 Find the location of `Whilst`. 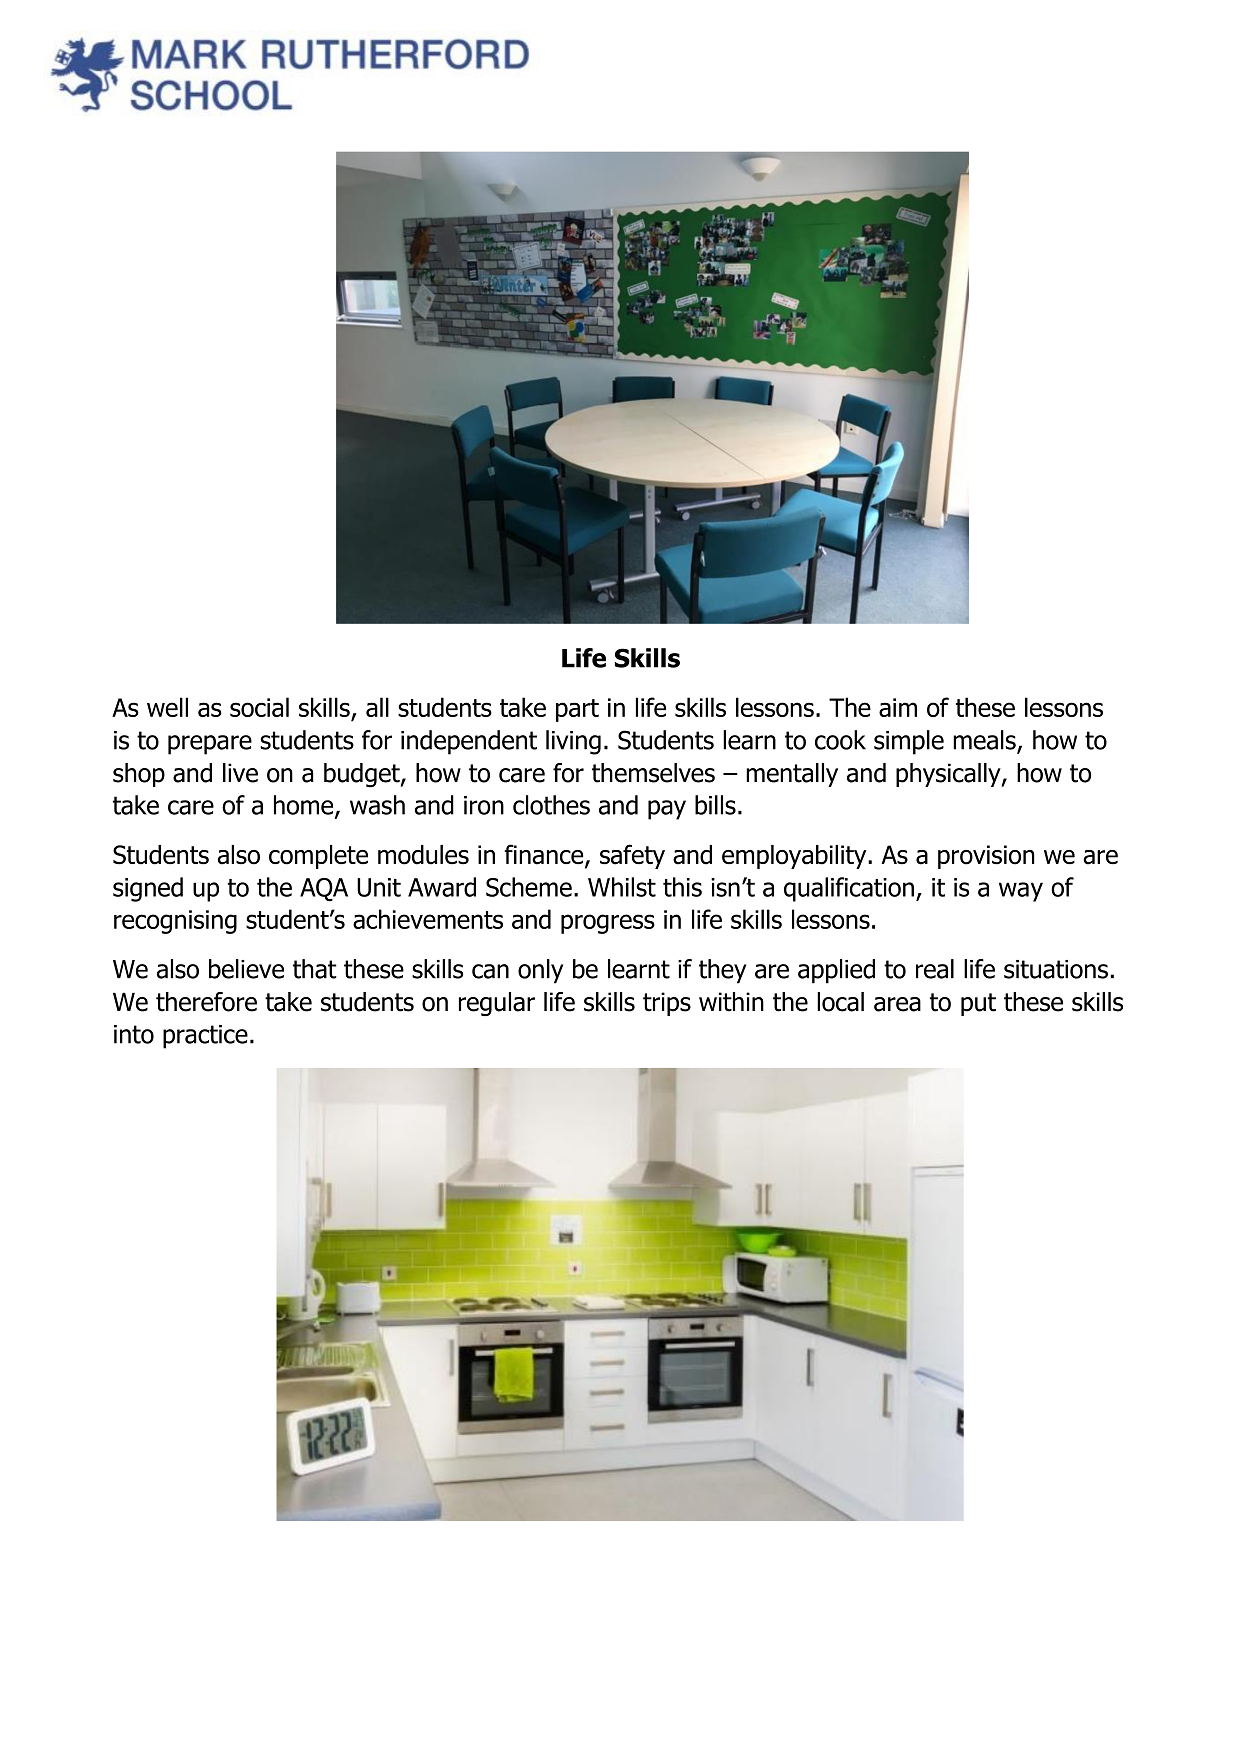

Whilst is located at coordinates (622, 887).
